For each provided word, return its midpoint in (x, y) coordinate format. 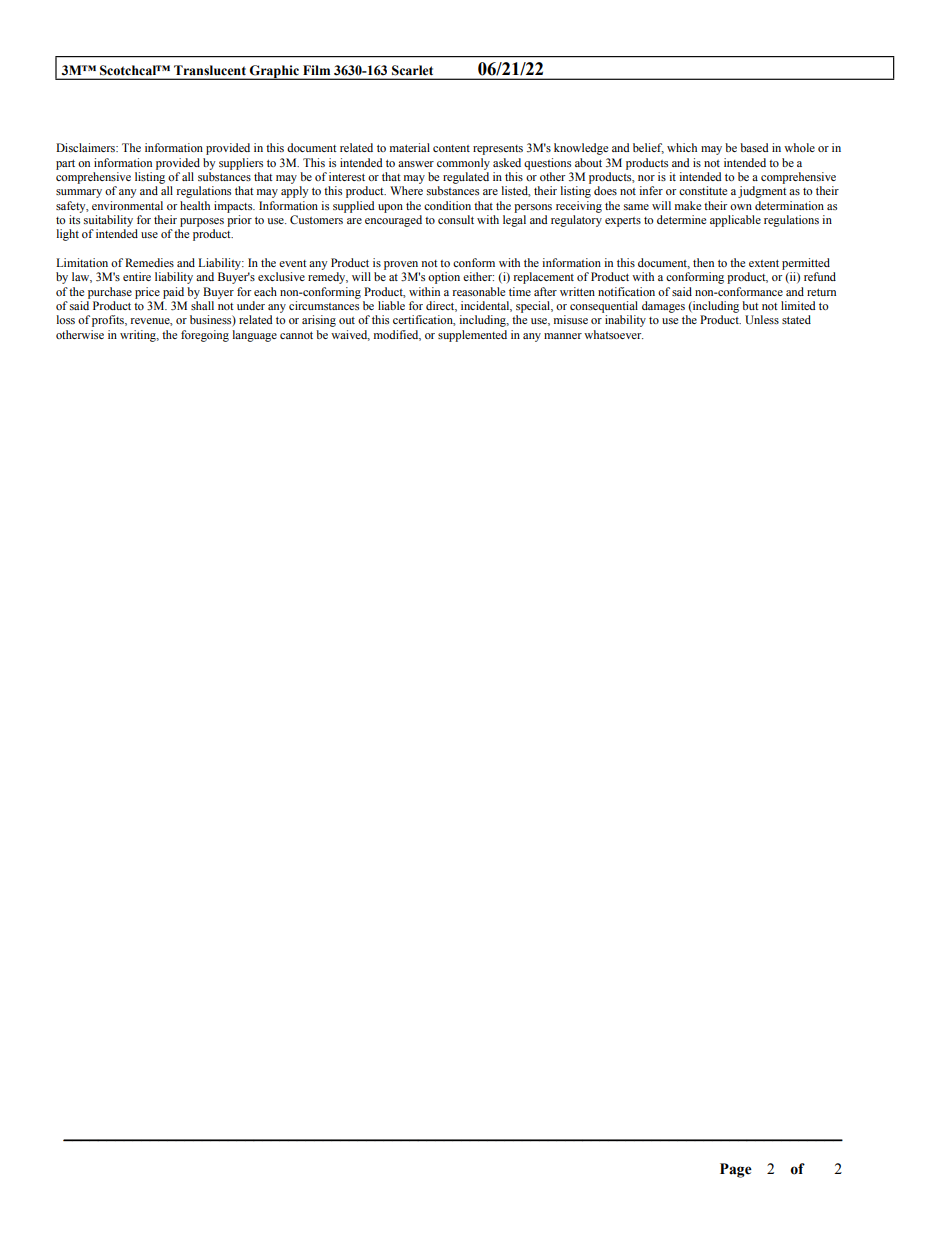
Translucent (210, 70)
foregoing (205, 336)
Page (736, 1170)
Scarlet (412, 70)
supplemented (472, 336)
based (754, 147)
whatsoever (613, 334)
